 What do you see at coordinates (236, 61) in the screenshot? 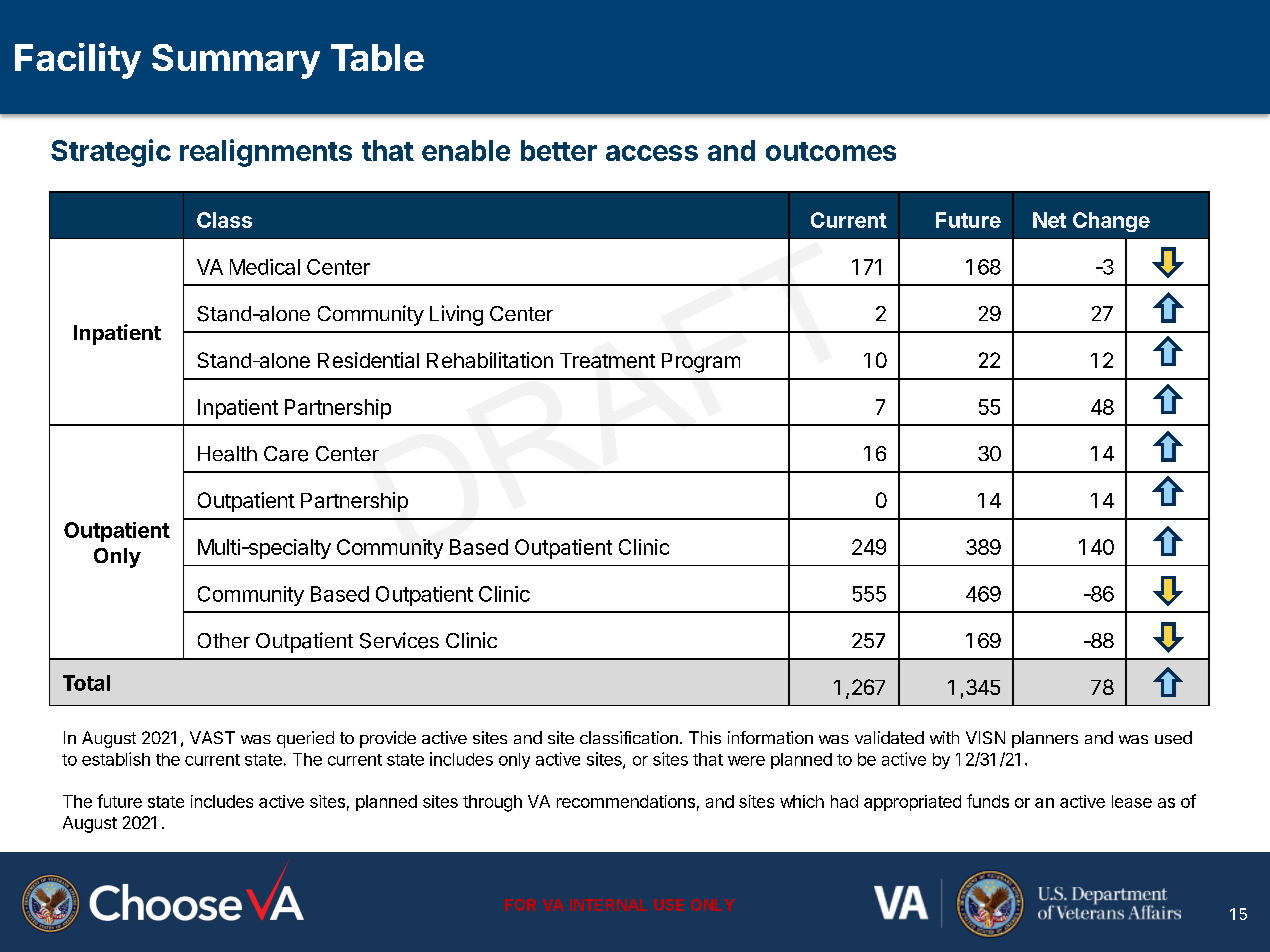
I see `Summary` at bounding box center [236, 61].
